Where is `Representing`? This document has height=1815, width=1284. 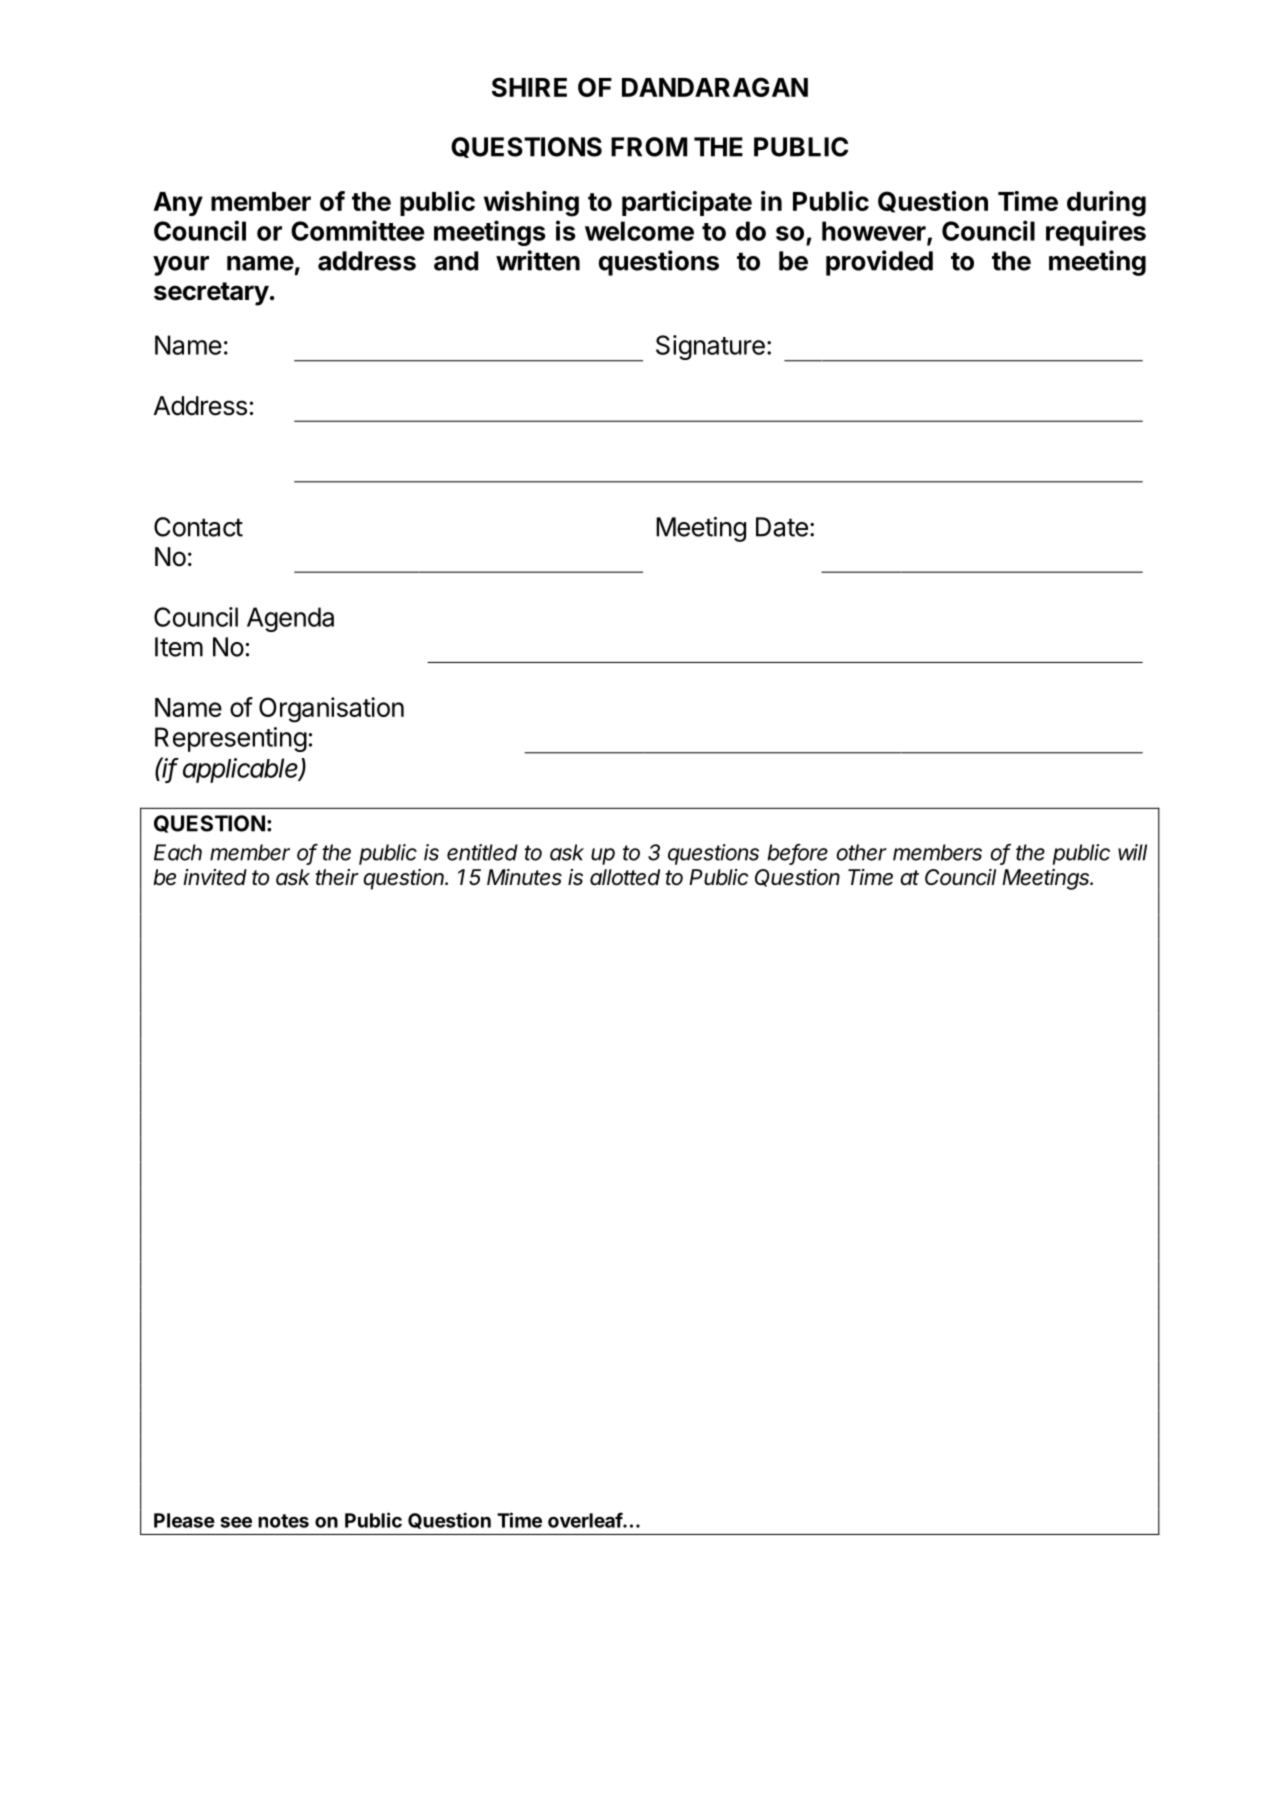 Representing is located at coordinates (231, 739).
